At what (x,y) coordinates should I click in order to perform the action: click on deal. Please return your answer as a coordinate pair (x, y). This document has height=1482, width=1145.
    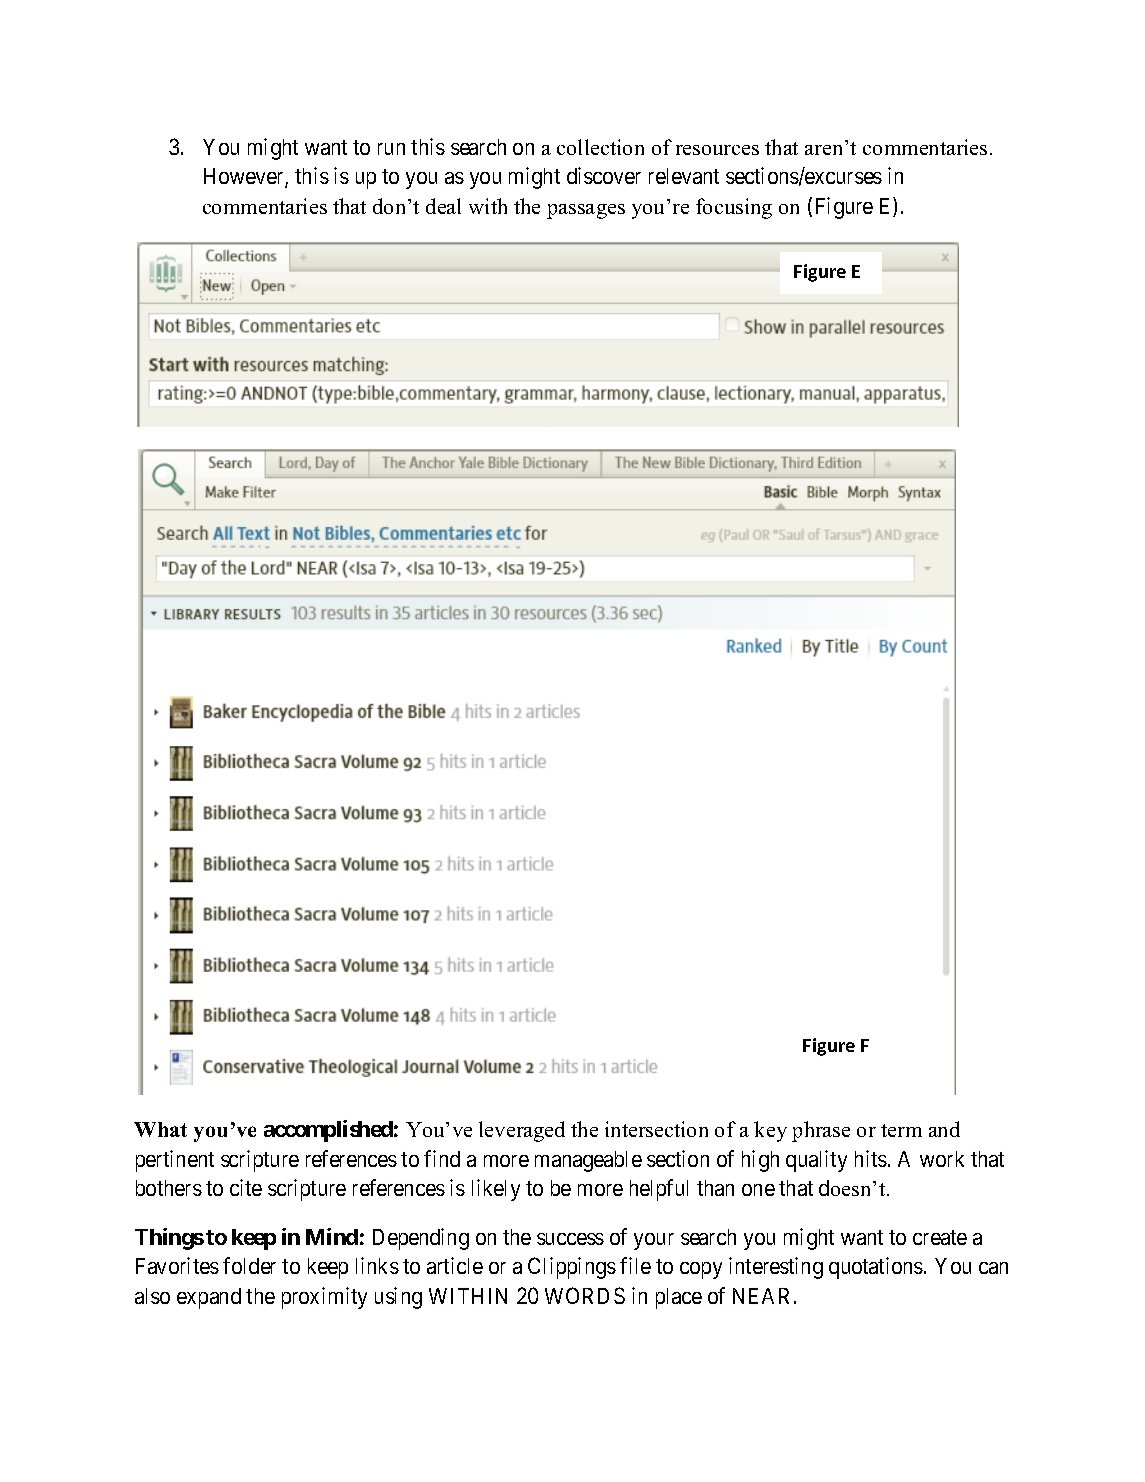
    Looking at the image, I should click on (443, 206).
